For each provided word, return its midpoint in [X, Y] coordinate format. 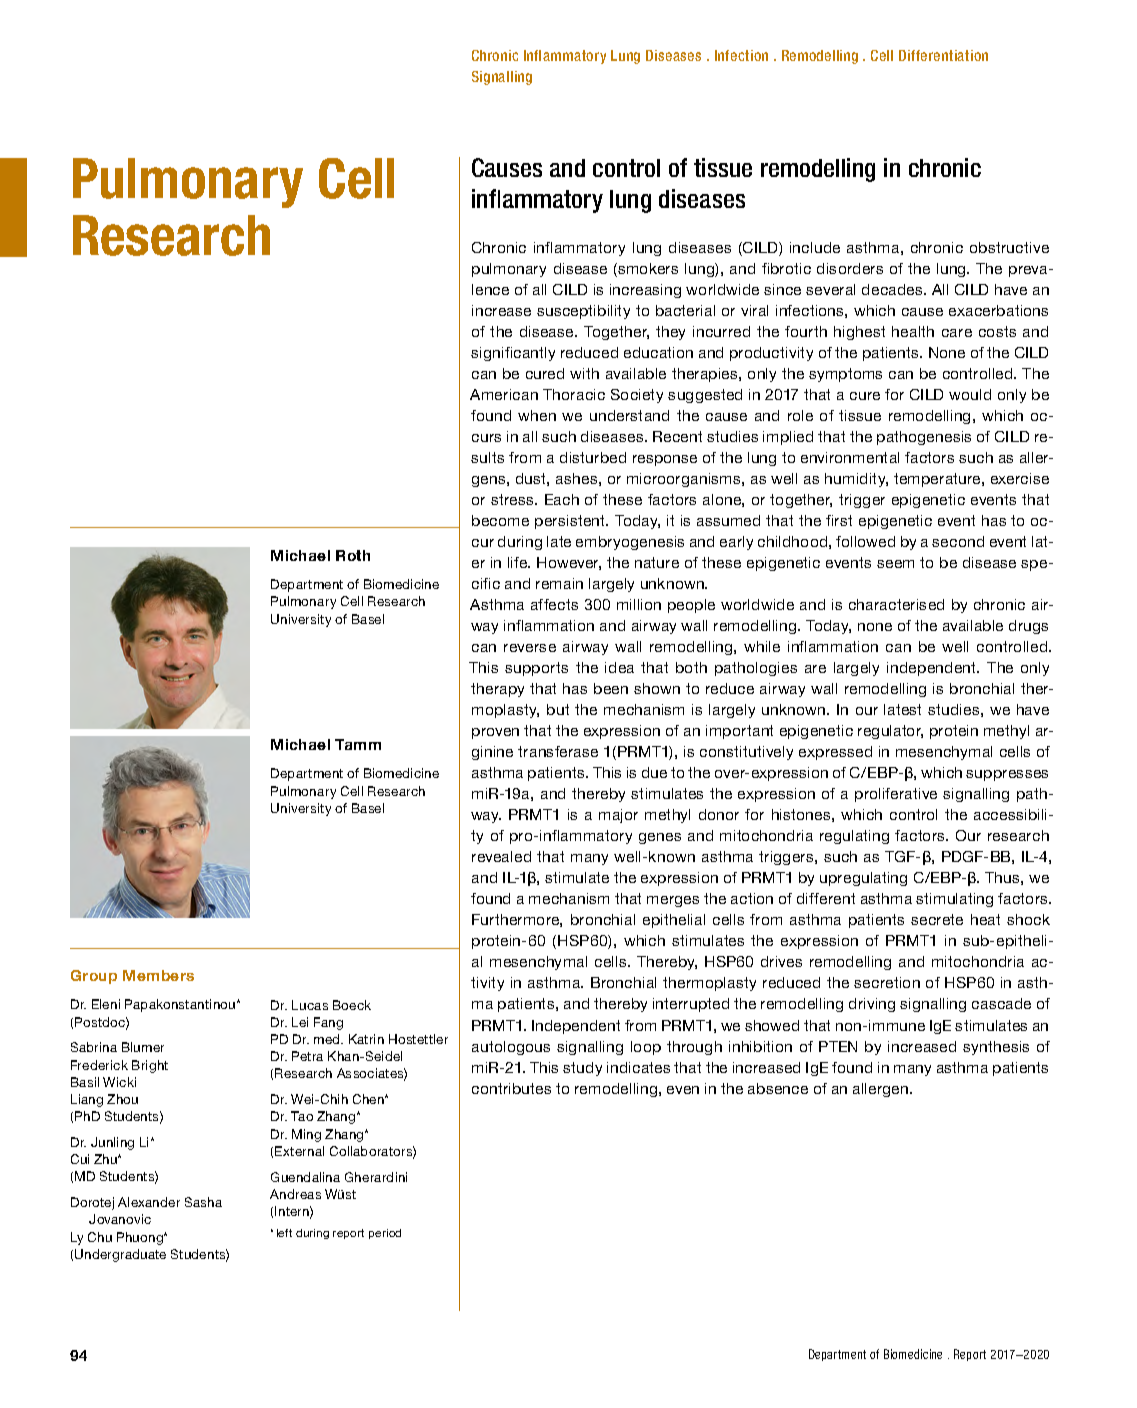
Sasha [203, 1202]
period [385, 1234]
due [654, 772]
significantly [513, 354]
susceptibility [583, 312]
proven [495, 733]
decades [893, 289]
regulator [890, 732]
